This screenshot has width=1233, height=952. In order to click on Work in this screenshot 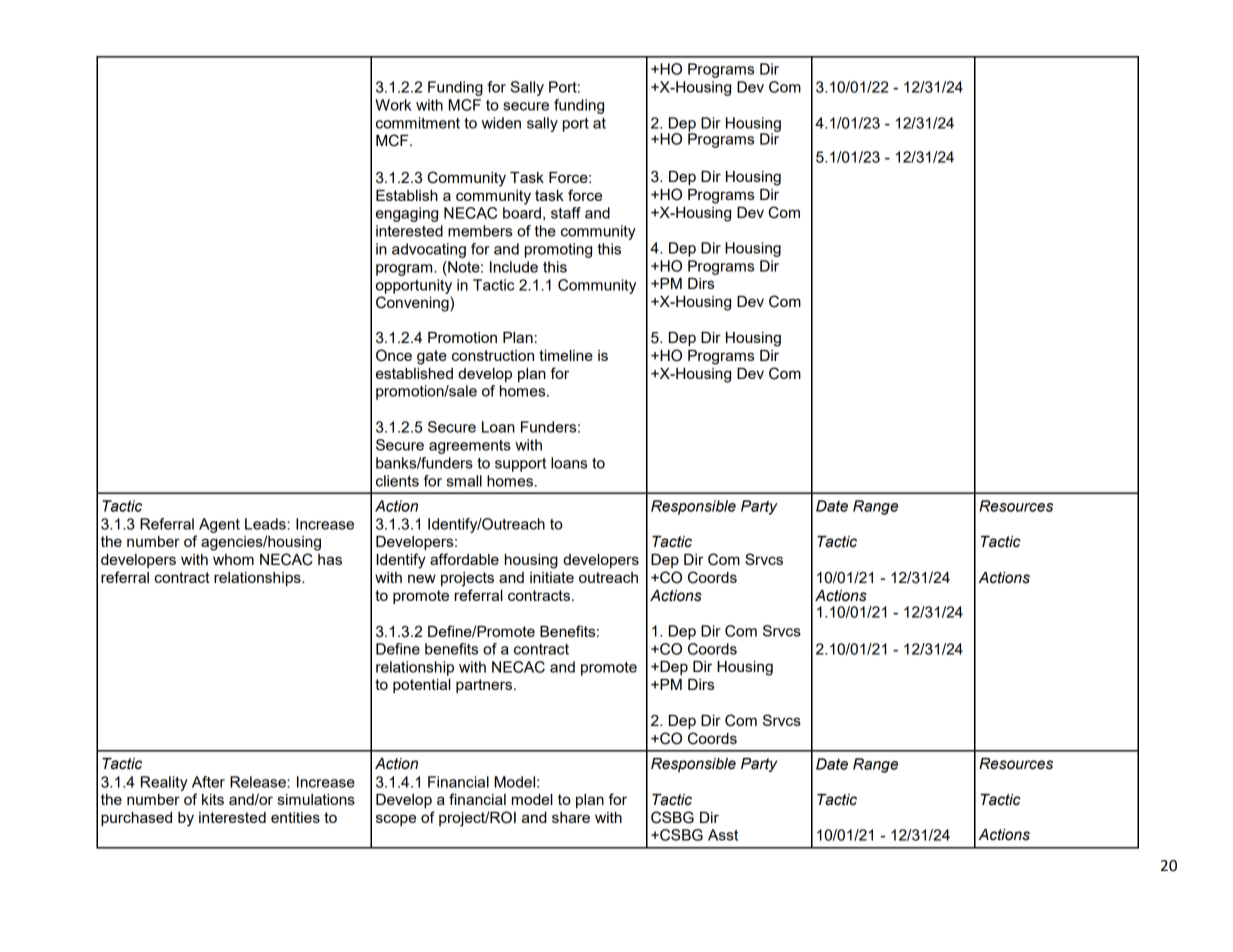, I will do `click(393, 105)`.
